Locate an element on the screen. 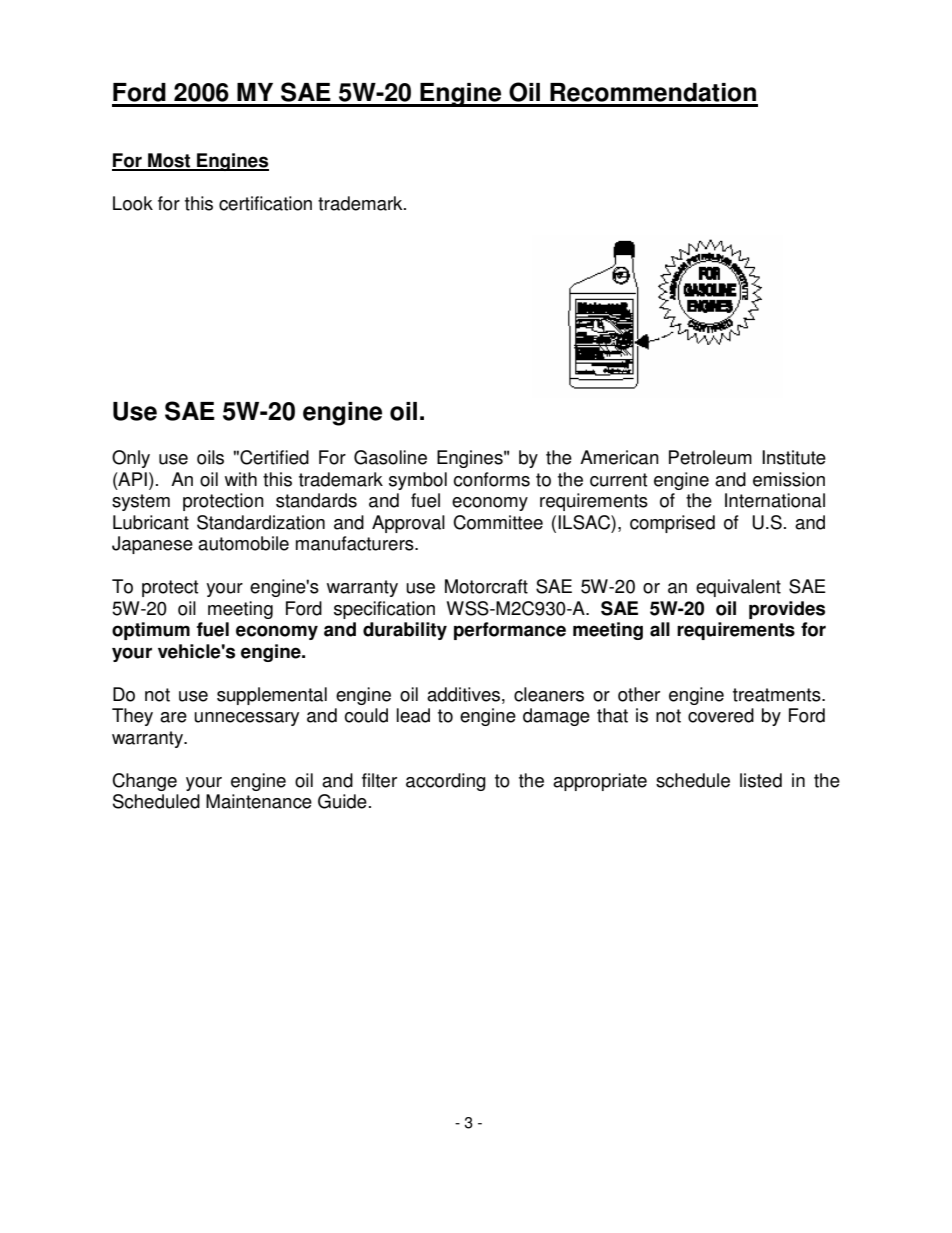  with is located at coordinates (241, 479).
